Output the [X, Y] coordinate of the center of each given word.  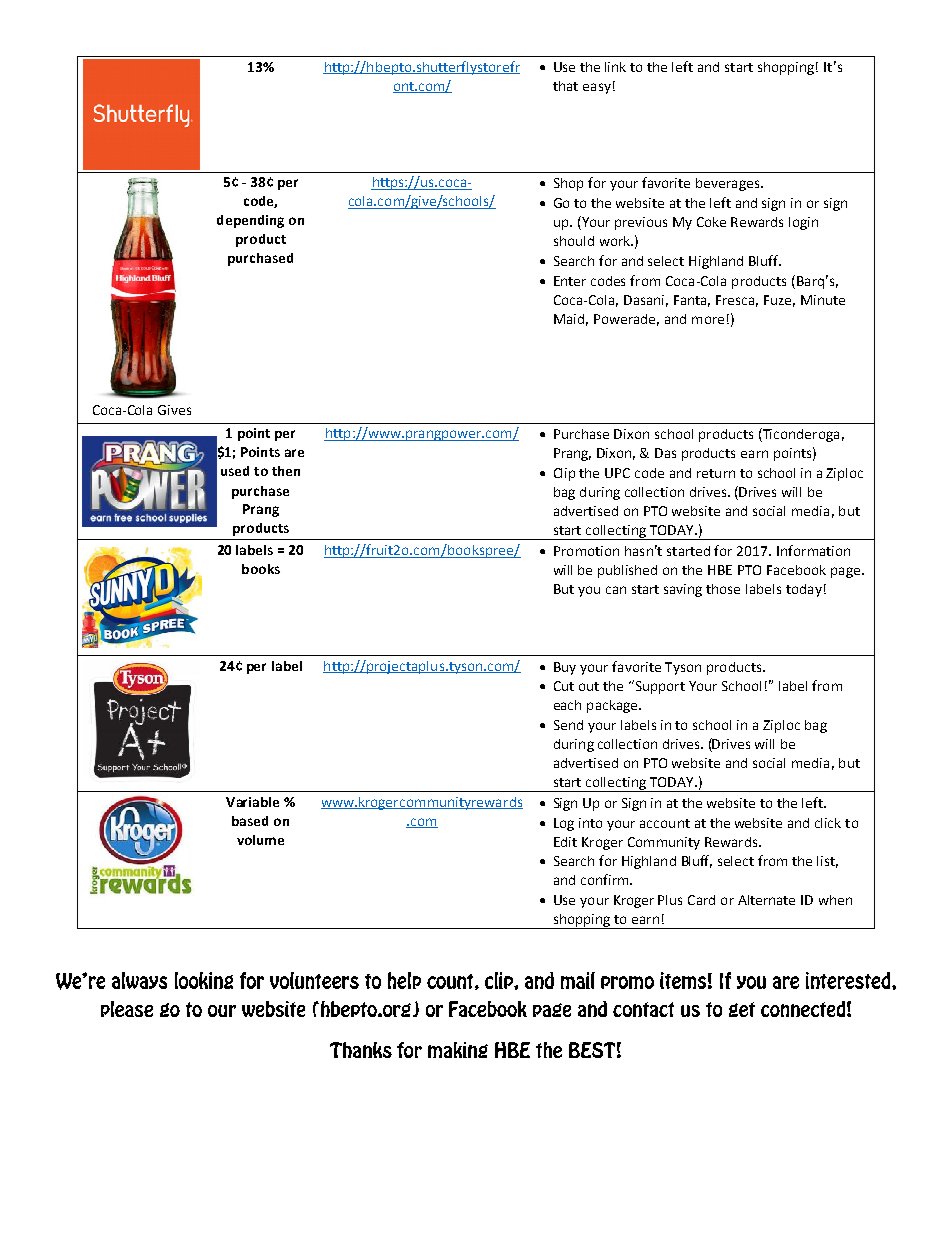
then [286, 471]
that [565, 86]
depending [250, 221]
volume [260, 840]
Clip [564, 474]
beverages [729, 184]
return [716, 473]
